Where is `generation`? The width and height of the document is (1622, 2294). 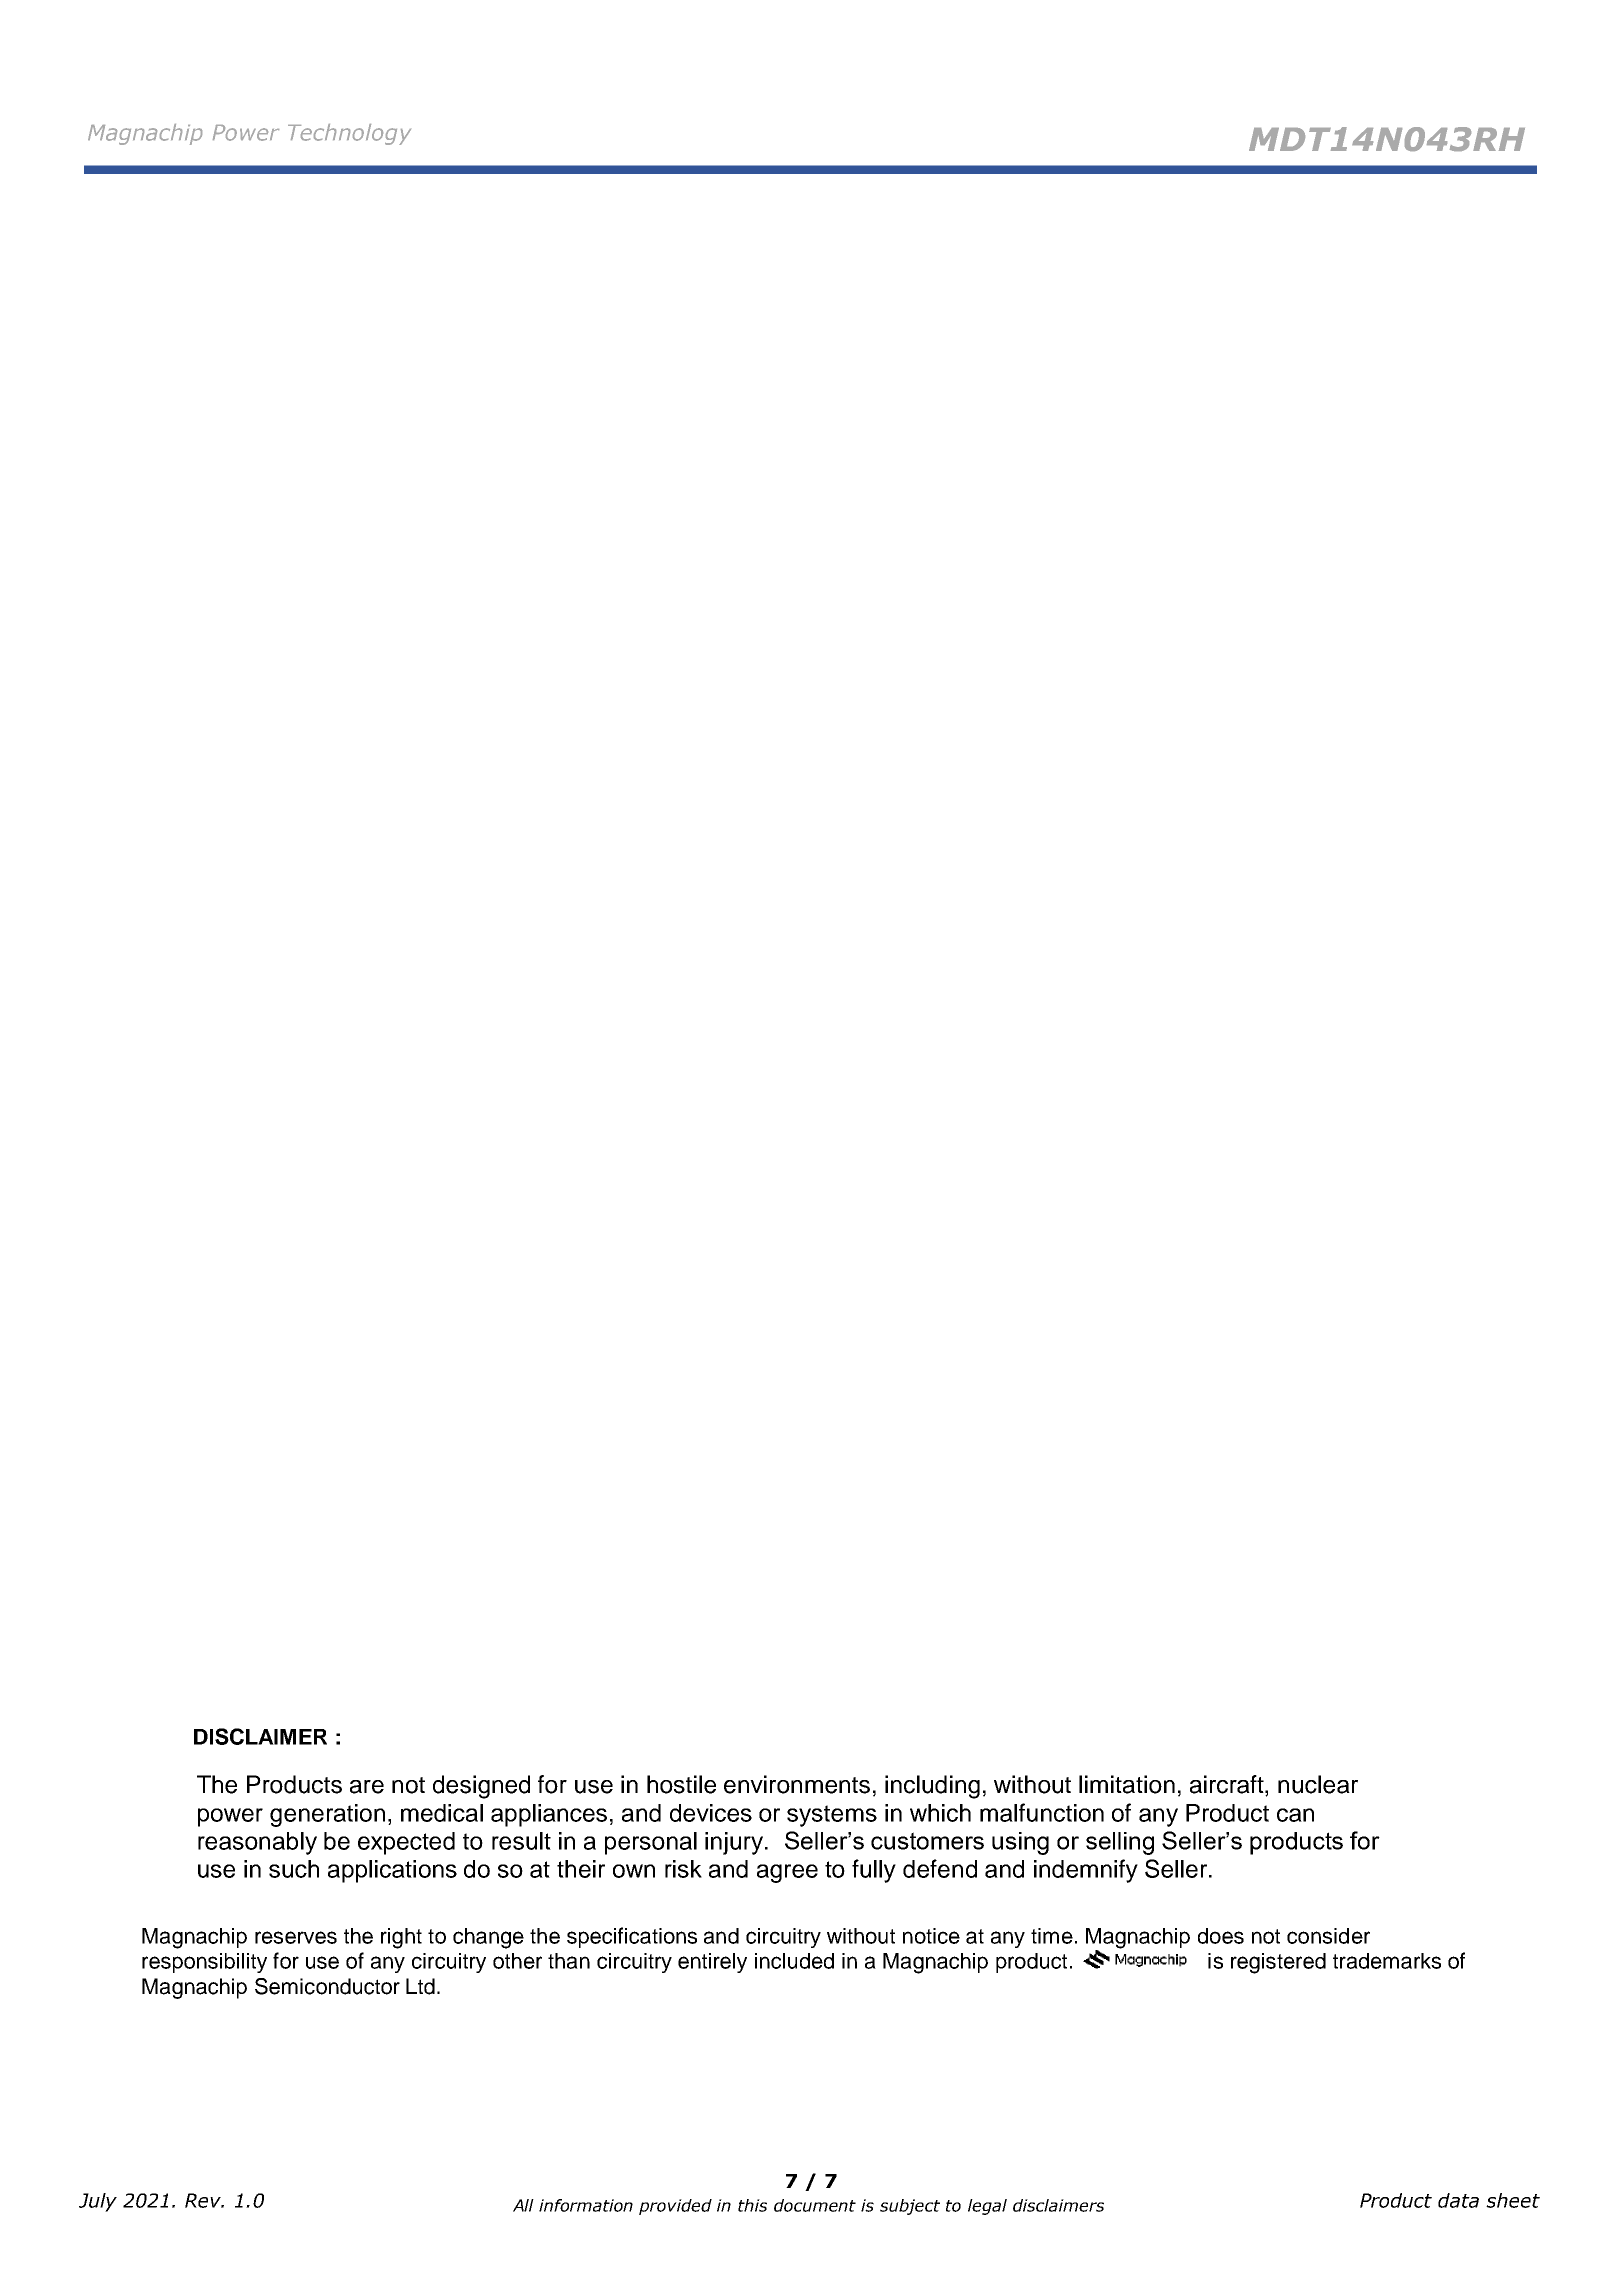 generation is located at coordinates (327, 1815).
